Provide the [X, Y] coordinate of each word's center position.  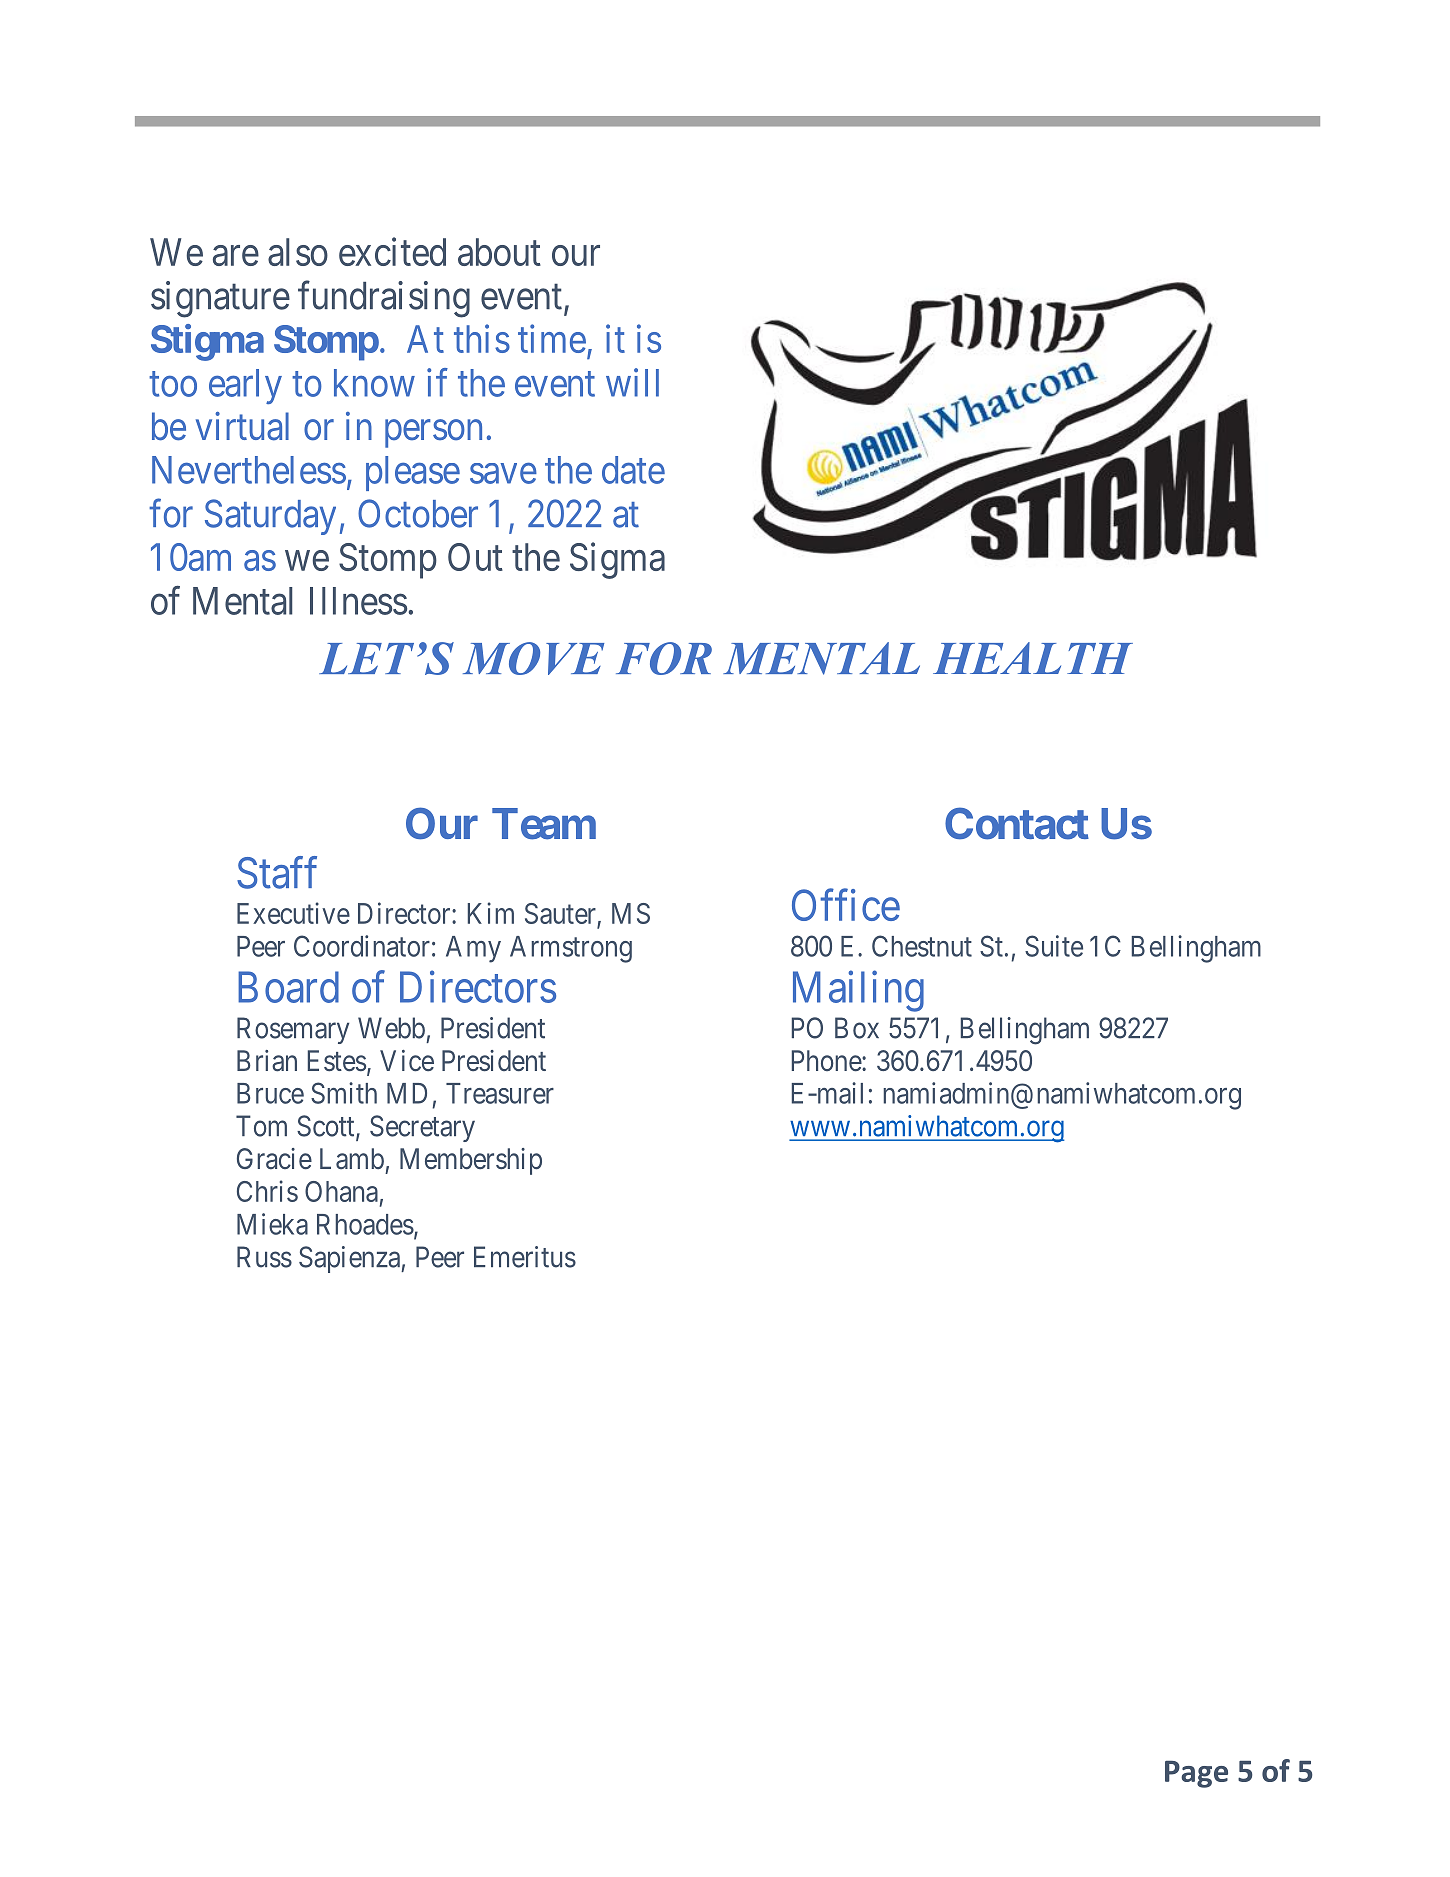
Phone [827, 1061]
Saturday [270, 517]
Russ [264, 1257]
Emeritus [525, 1257]
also [298, 252]
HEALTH [1033, 658]
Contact [1017, 823]
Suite [1054, 946]
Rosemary [293, 1030]
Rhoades [365, 1224]
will [632, 382]
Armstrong [571, 949]
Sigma [617, 561]
